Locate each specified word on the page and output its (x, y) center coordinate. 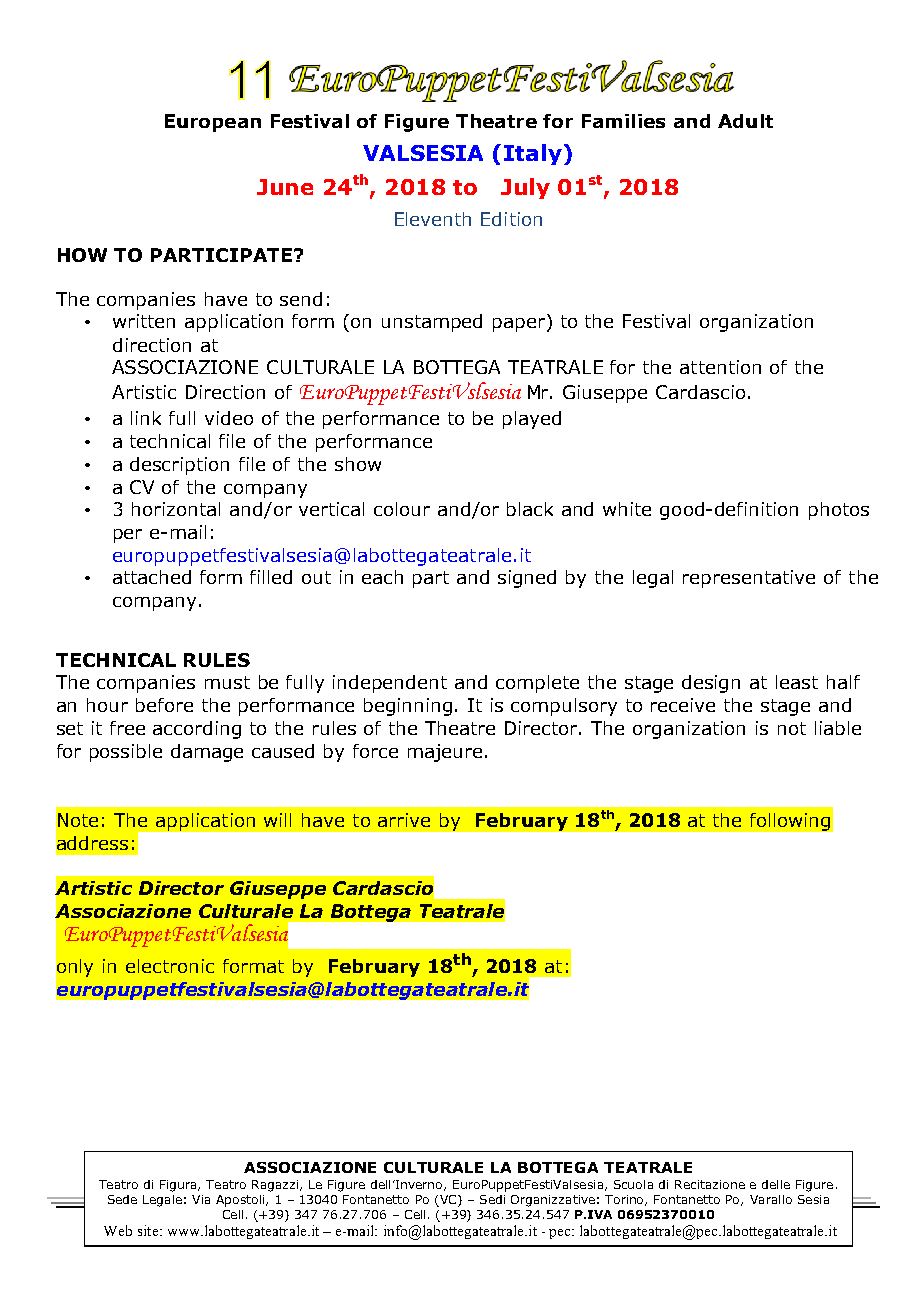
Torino (626, 1200)
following (790, 822)
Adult (745, 121)
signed (527, 579)
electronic (170, 966)
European (213, 123)
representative (749, 579)
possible (126, 753)
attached (152, 577)
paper (519, 325)
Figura (179, 1186)
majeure (445, 753)
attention (720, 367)
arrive (404, 820)
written (144, 321)
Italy (533, 154)
